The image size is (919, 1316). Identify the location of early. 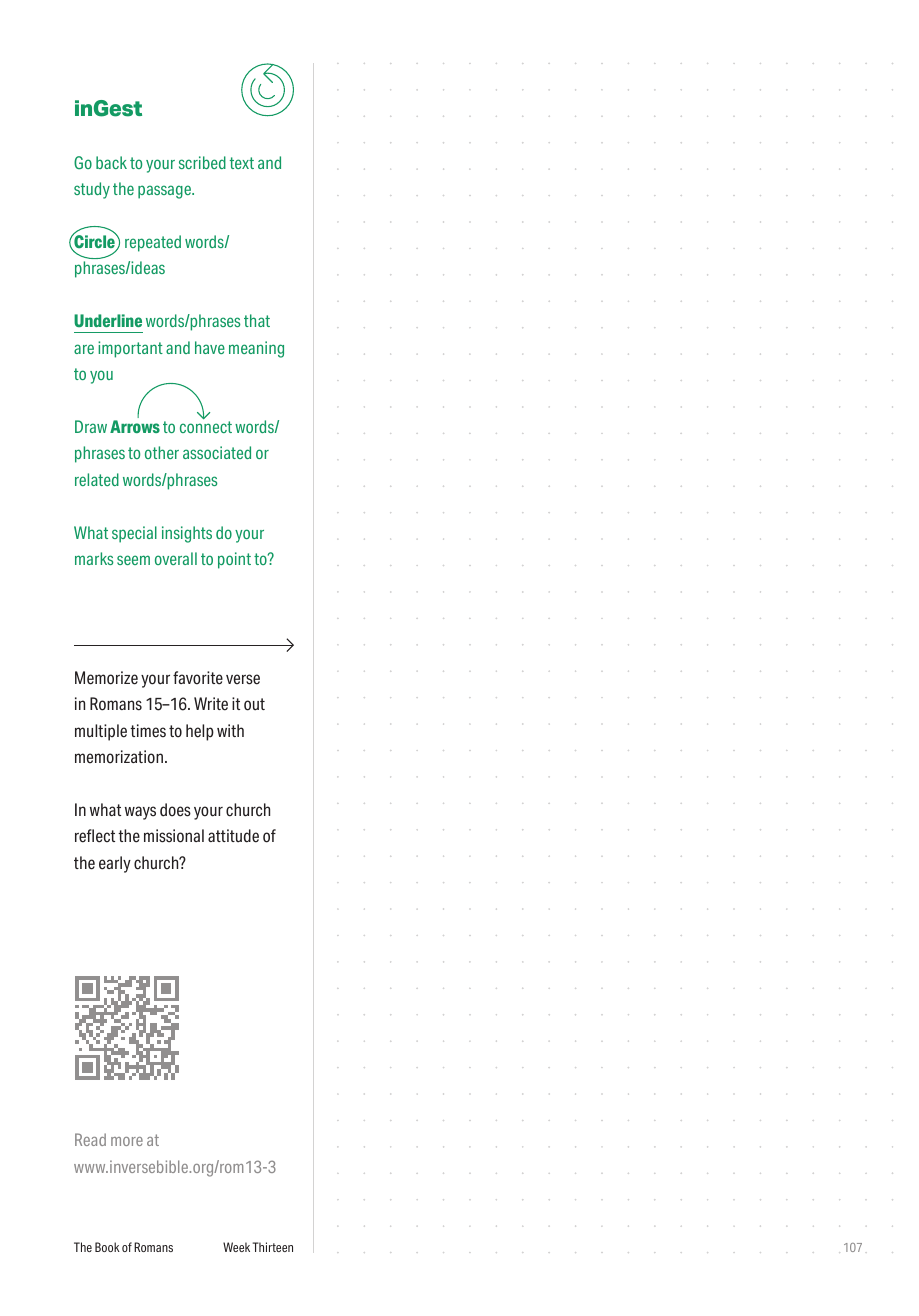
(115, 864).
